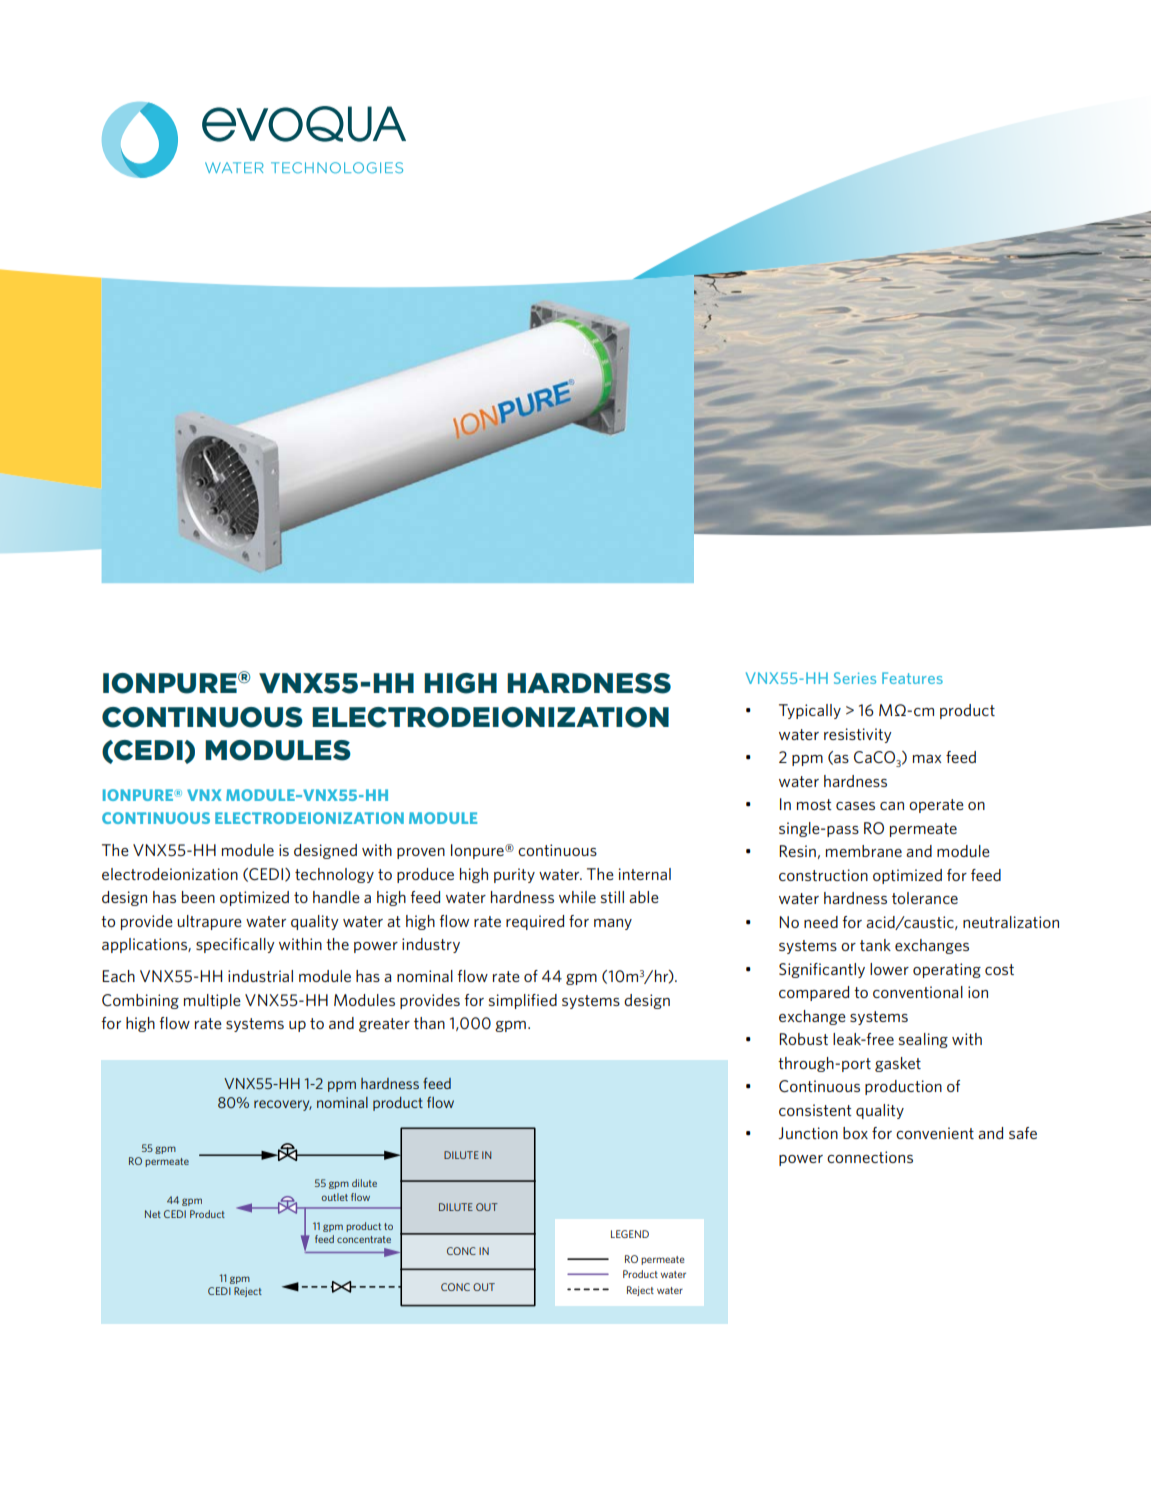 The image size is (1151, 1489). Describe the element at coordinates (898, 1064) in the document. I see `gasket` at that location.
